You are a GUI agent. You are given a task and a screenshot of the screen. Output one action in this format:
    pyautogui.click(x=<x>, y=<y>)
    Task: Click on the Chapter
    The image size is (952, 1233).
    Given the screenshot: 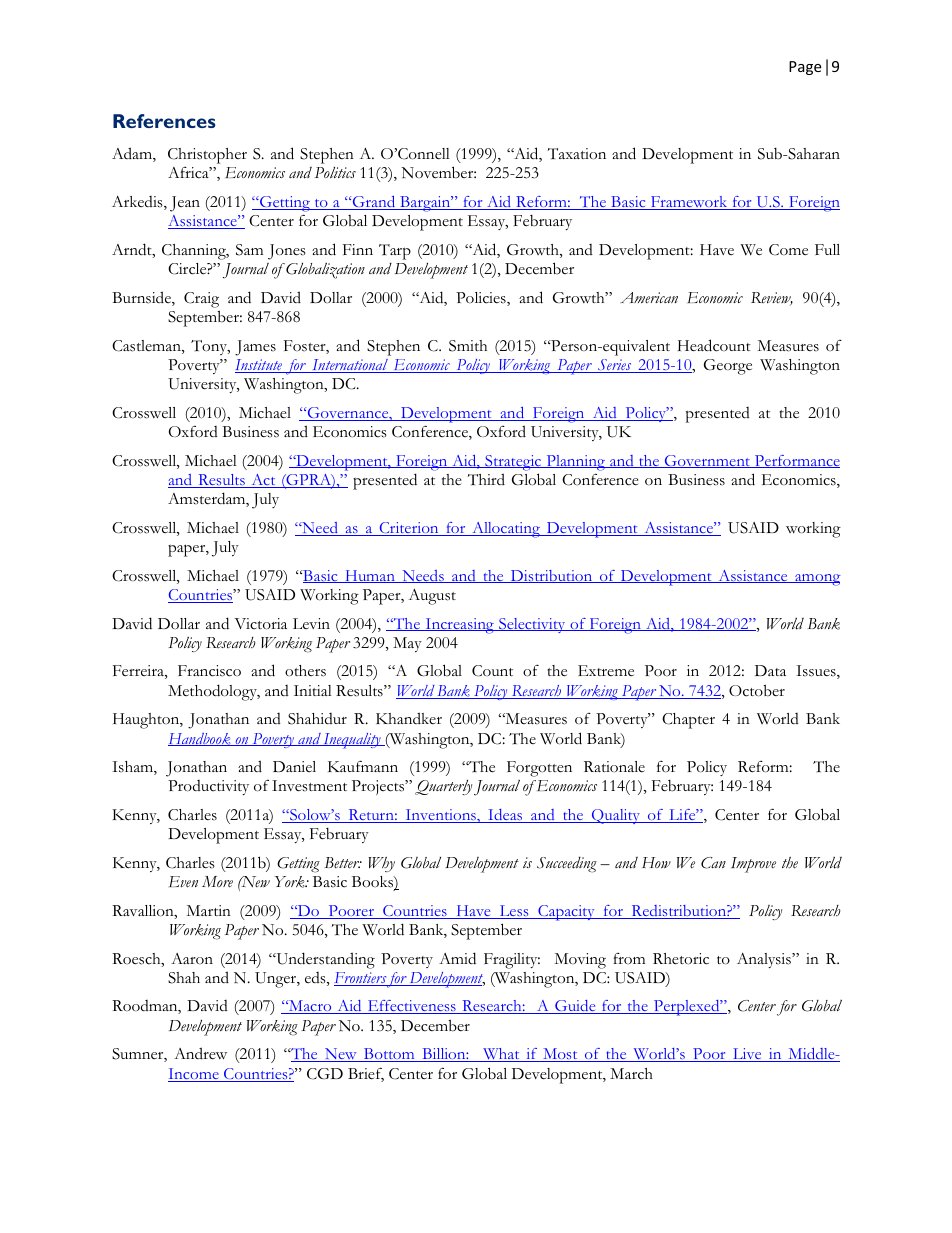 What is the action you would take?
    pyautogui.click(x=688, y=721)
